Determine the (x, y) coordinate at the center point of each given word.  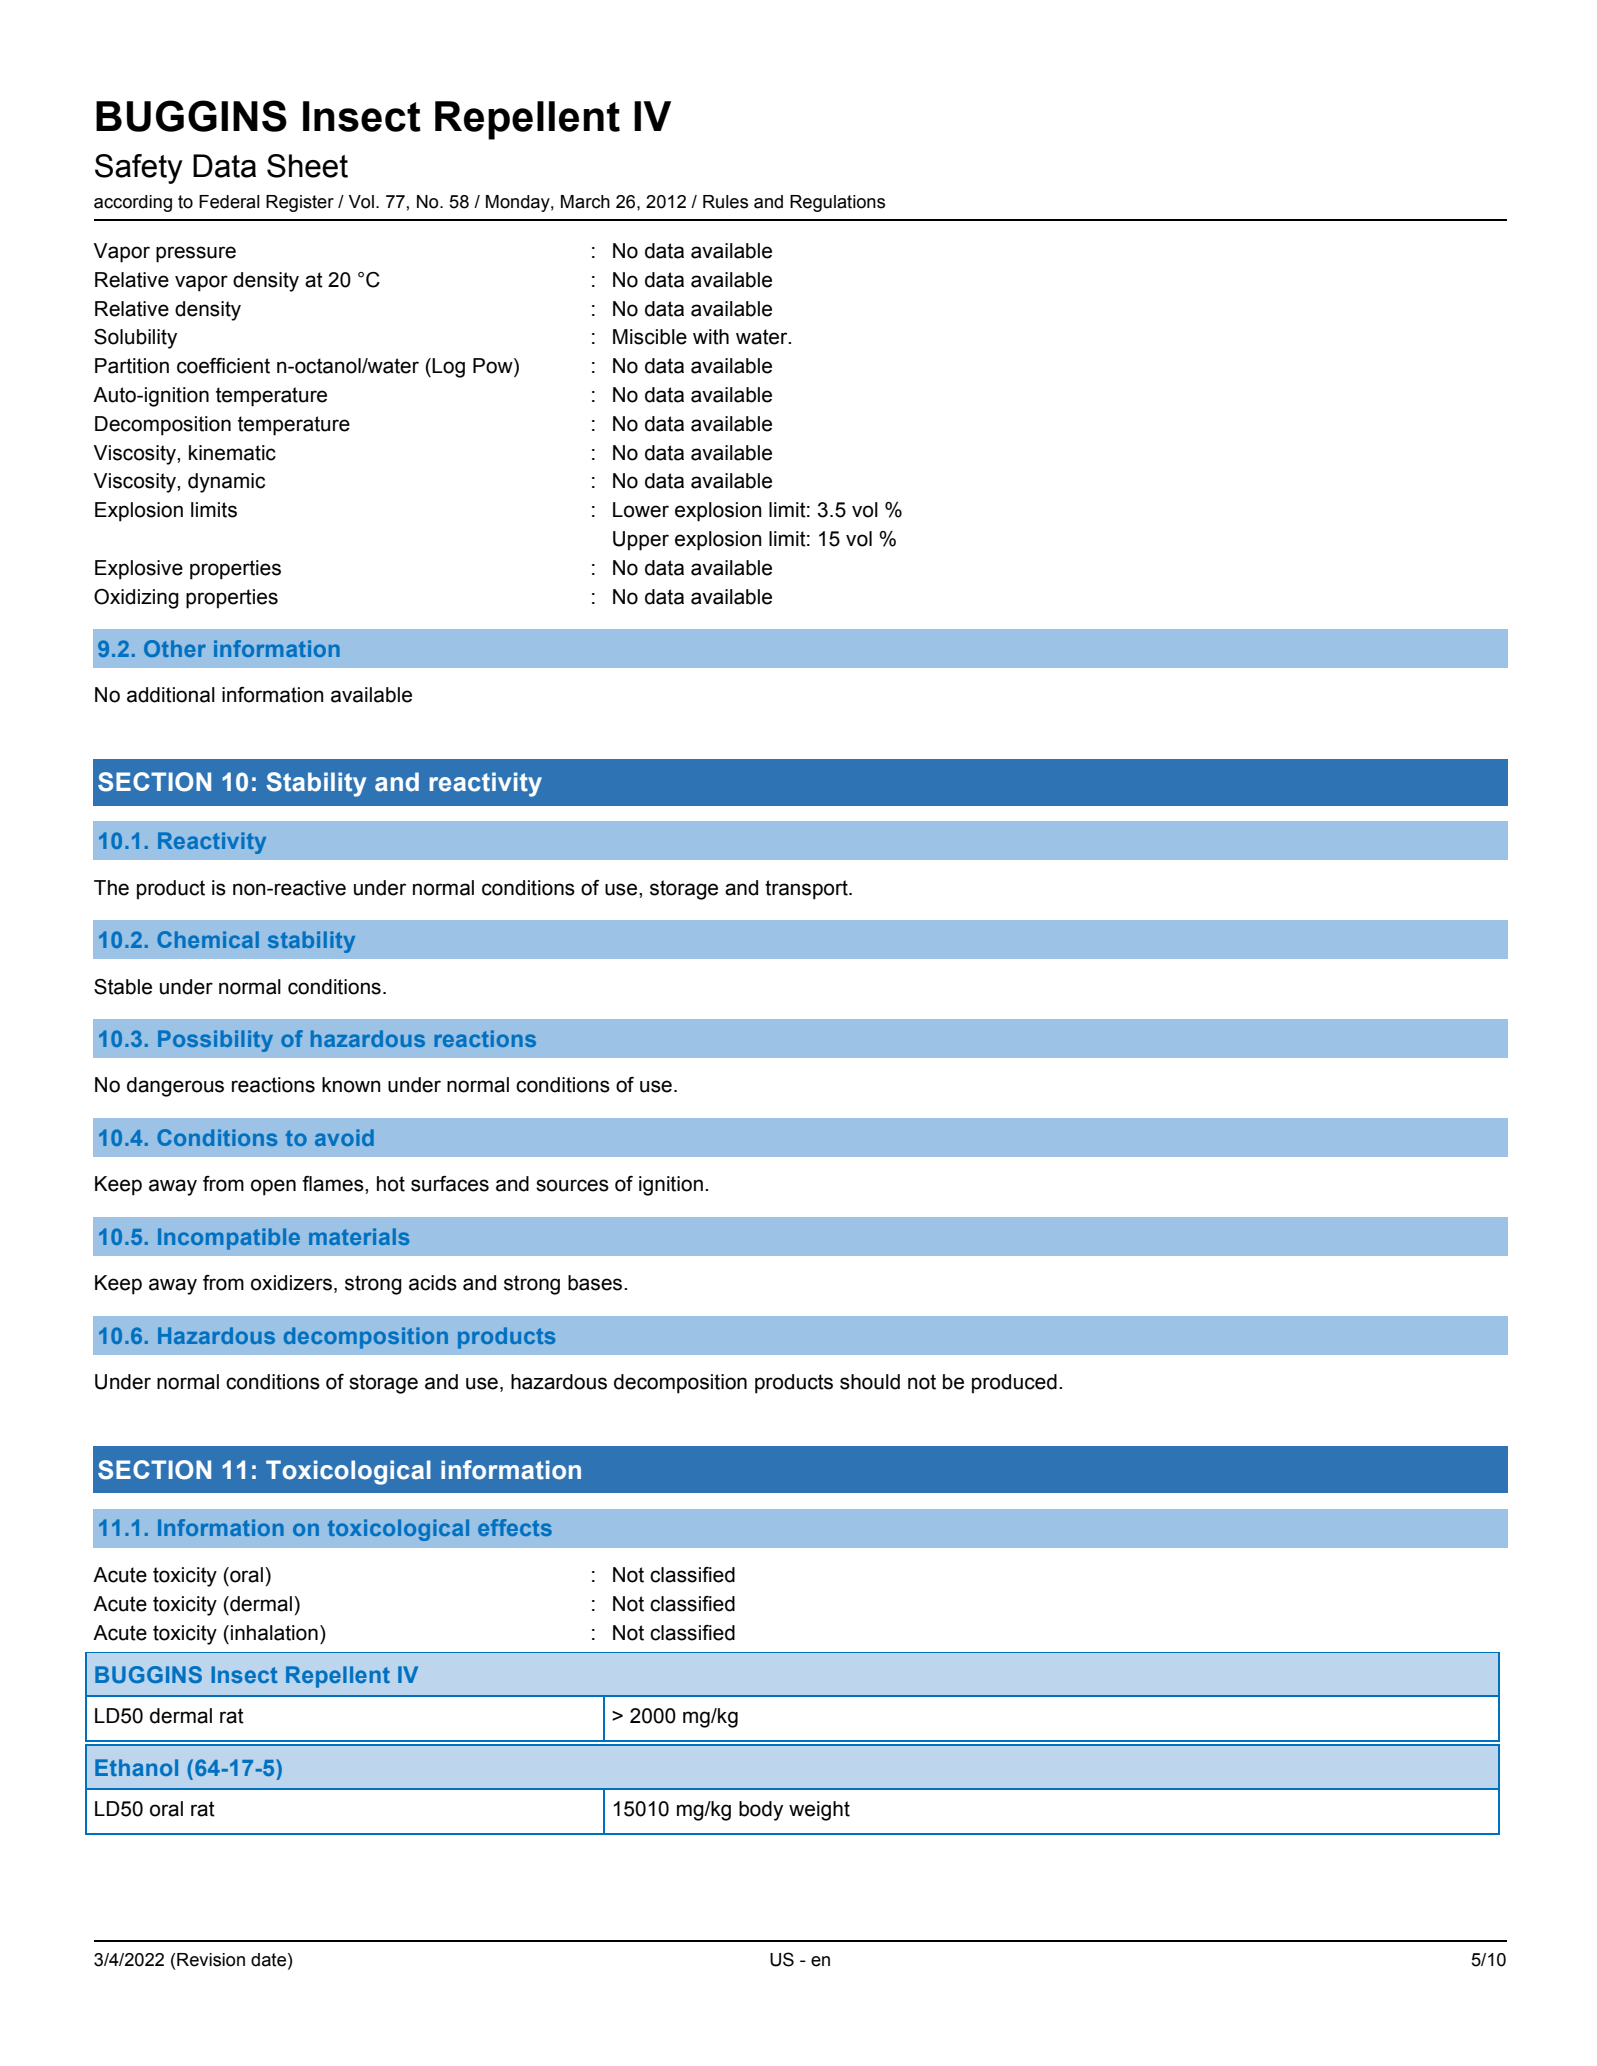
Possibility (215, 1041)
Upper (641, 541)
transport (807, 890)
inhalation (274, 1633)
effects (515, 1527)
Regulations (837, 203)
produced (1014, 1384)
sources (572, 1185)
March (585, 202)
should (870, 1382)
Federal (229, 202)
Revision (210, 1960)
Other (175, 648)
